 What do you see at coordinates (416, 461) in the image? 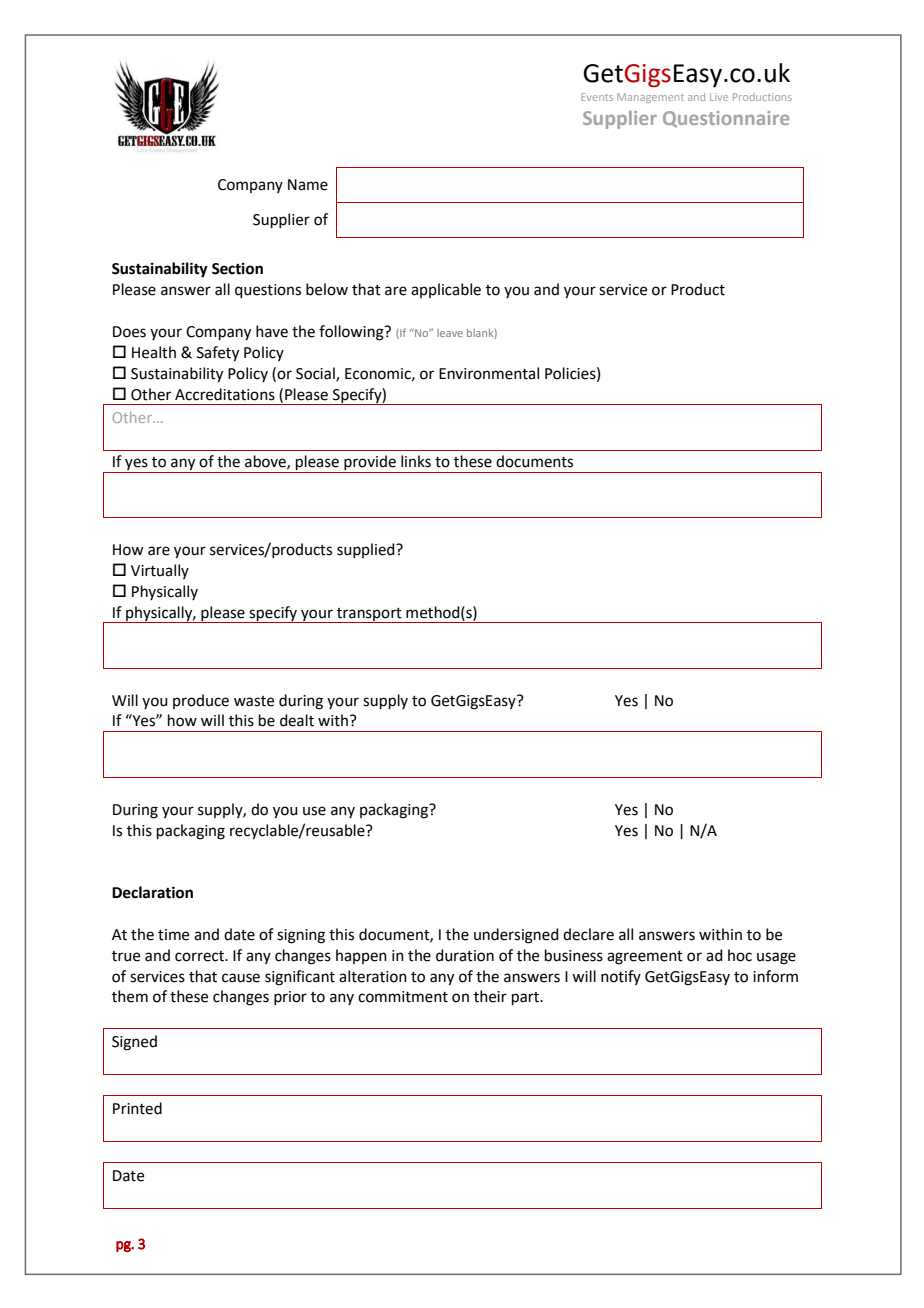
I see `links` at bounding box center [416, 461].
